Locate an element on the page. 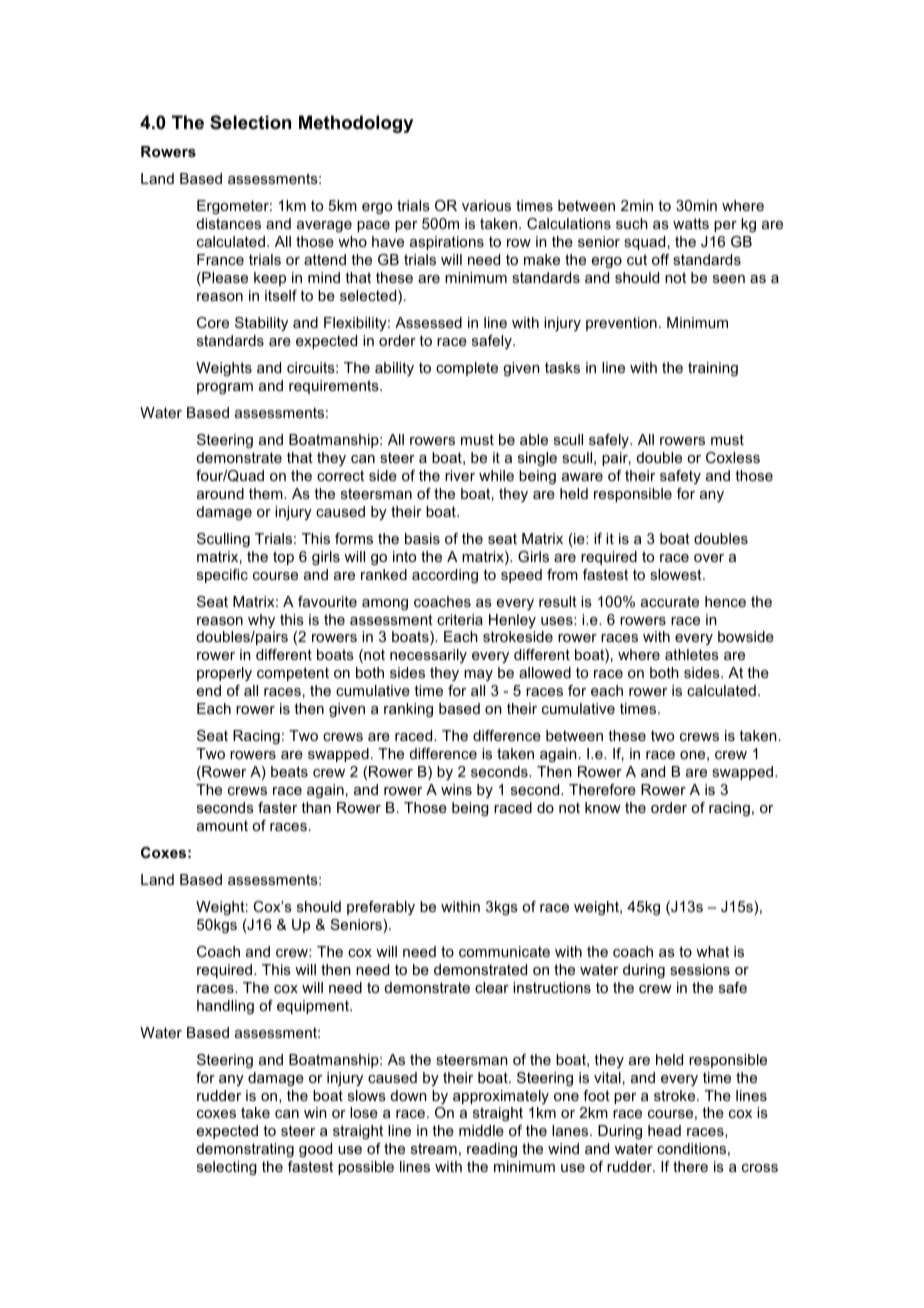 Image resolution: width=924 pixels, height=1308 pixels. faster is located at coordinates (277, 807).
